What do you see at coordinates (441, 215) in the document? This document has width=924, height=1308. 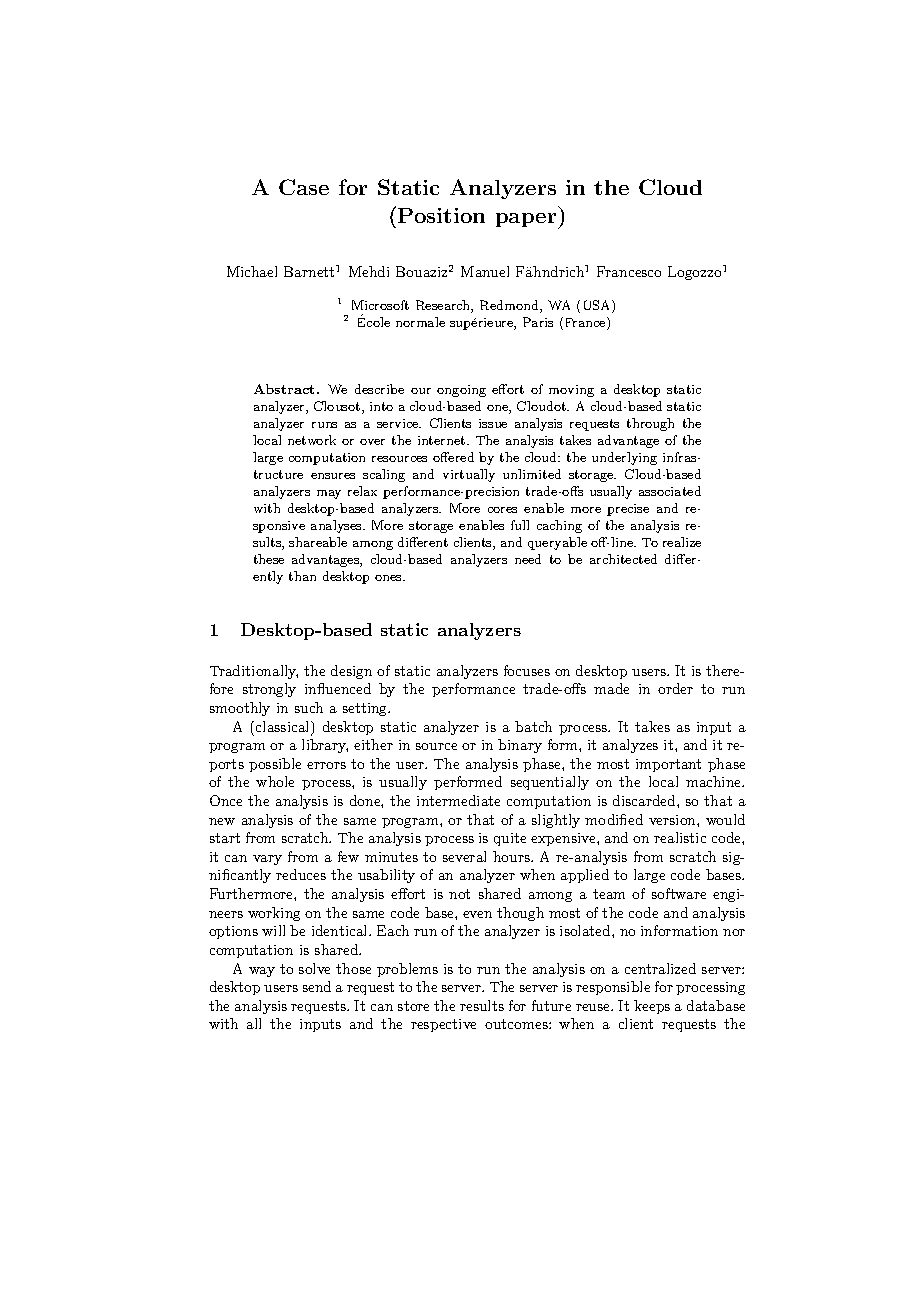 I see `Position` at bounding box center [441, 215].
